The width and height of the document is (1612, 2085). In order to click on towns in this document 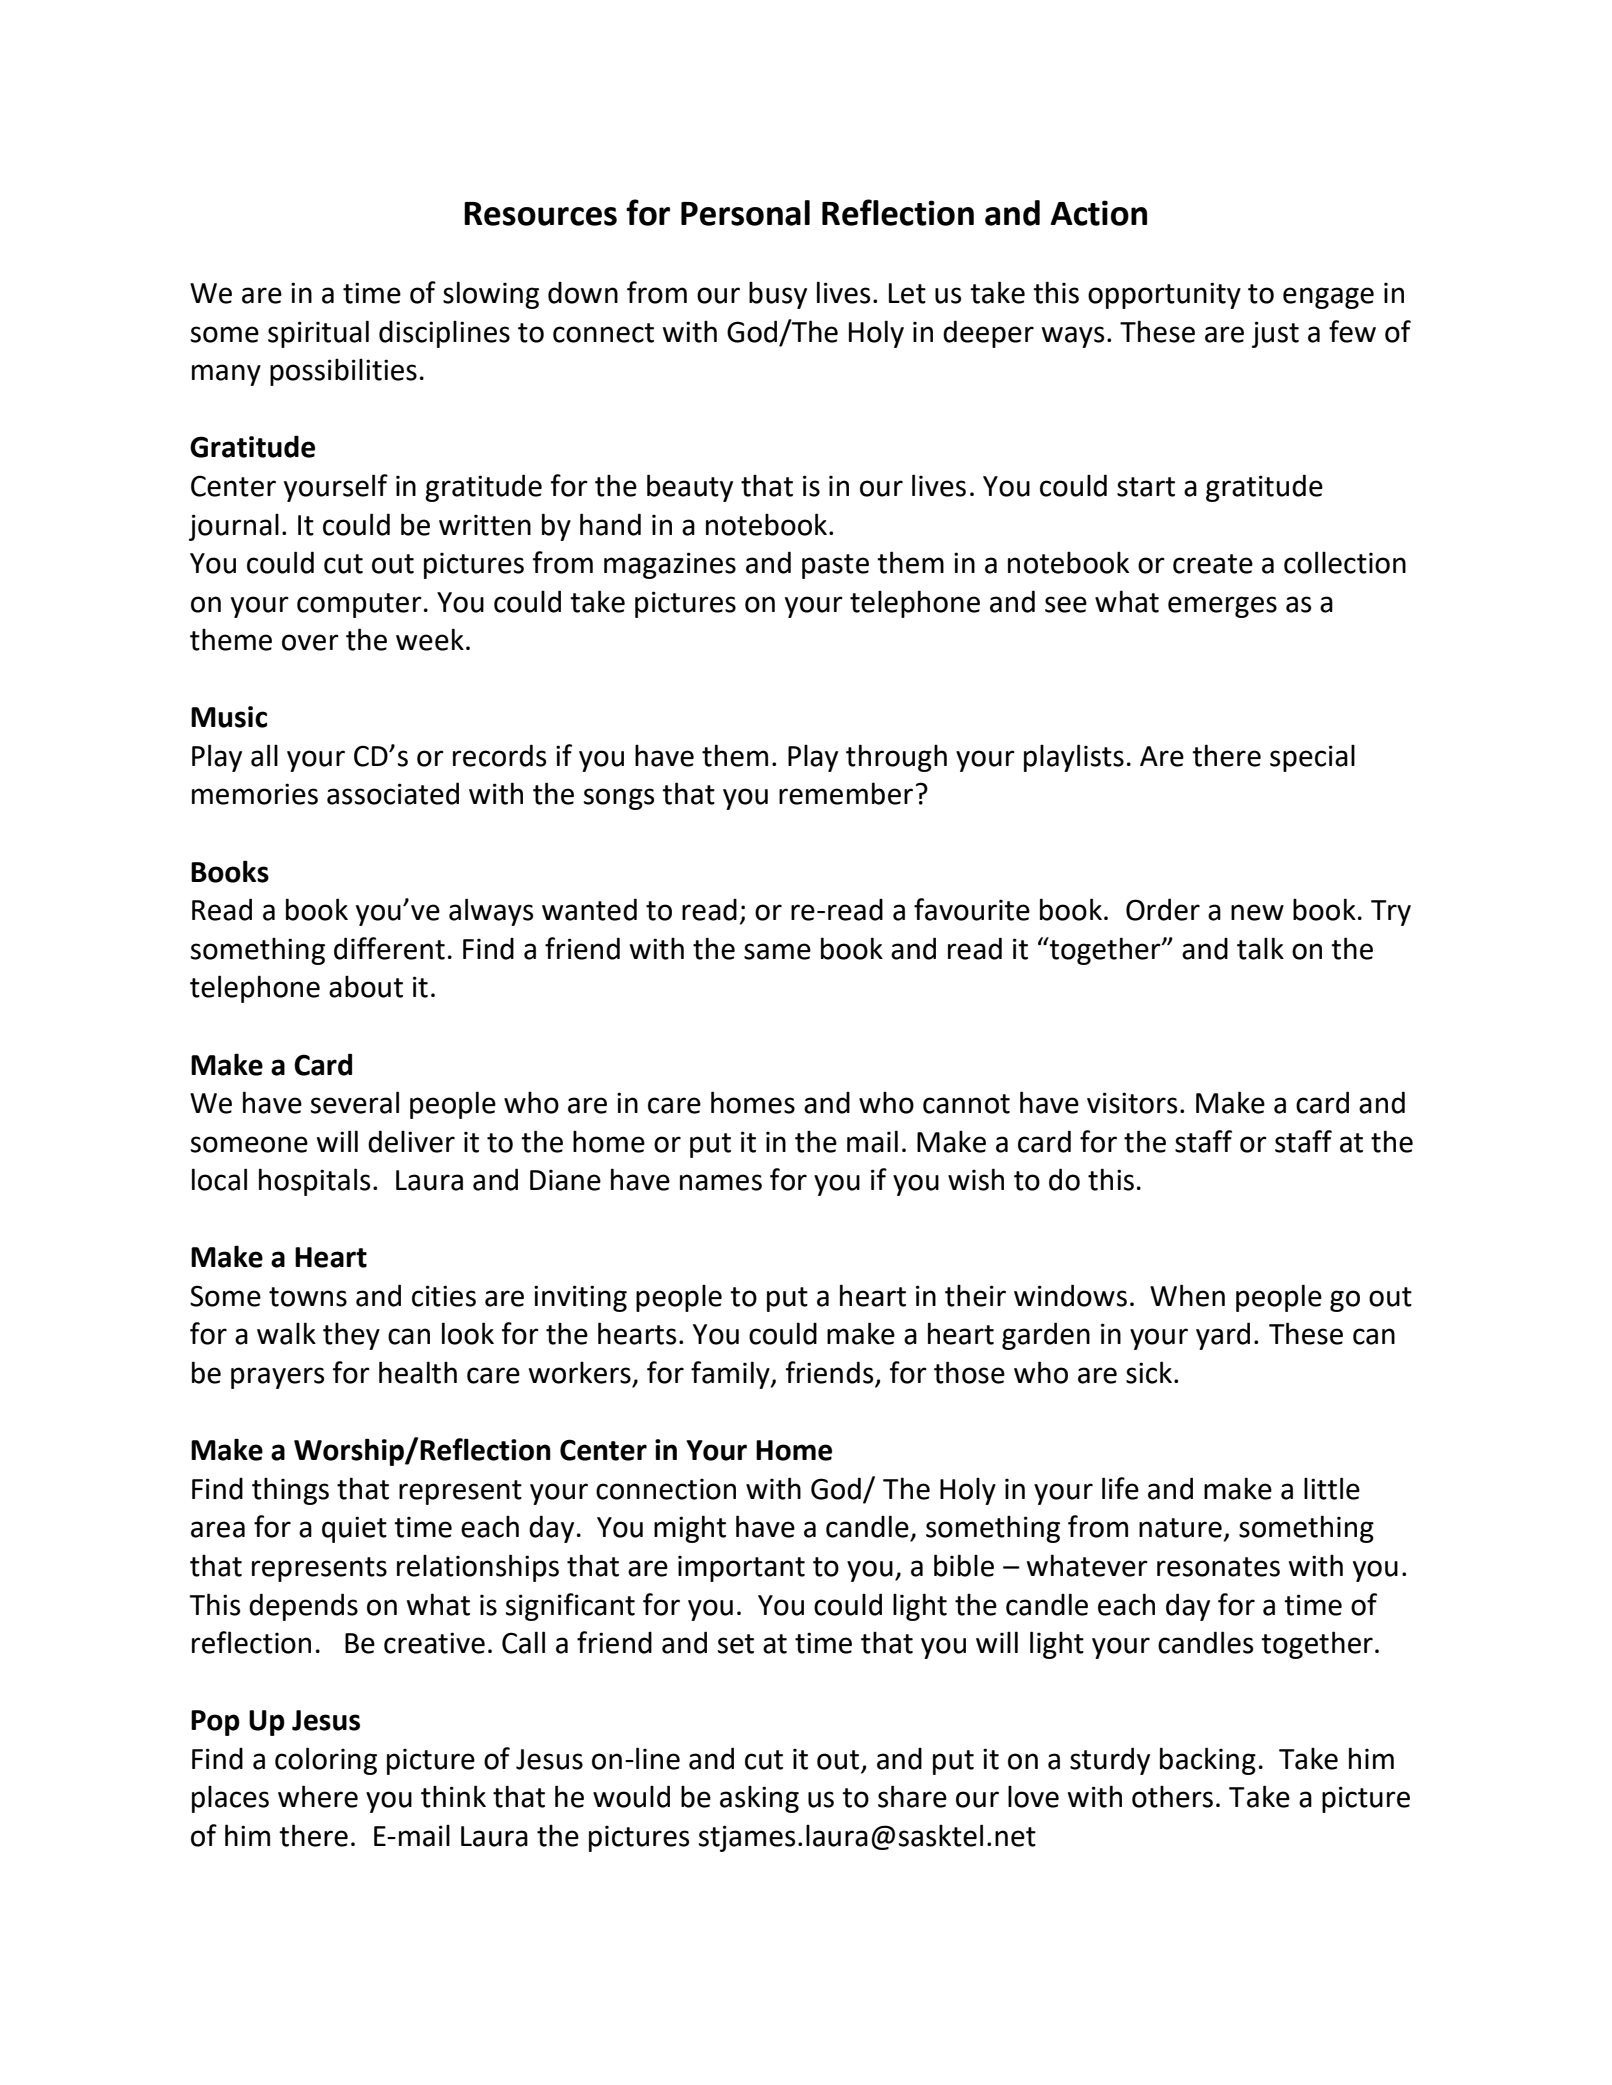, I will do `click(308, 1297)`.
